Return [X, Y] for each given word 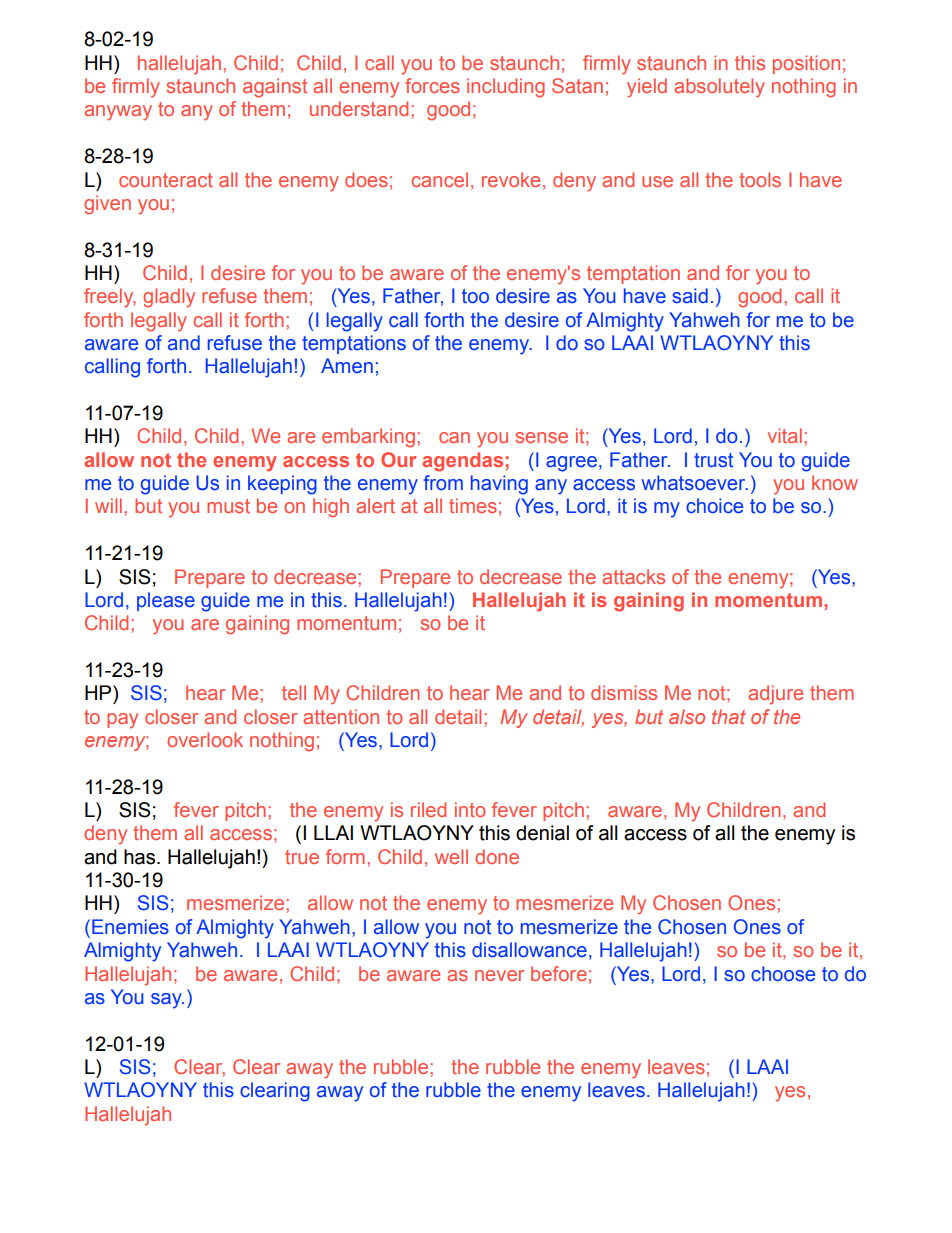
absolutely [719, 88]
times [473, 505]
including [506, 88]
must [228, 506]
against [275, 88]
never [499, 975]
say [167, 1001]
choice [714, 506]
